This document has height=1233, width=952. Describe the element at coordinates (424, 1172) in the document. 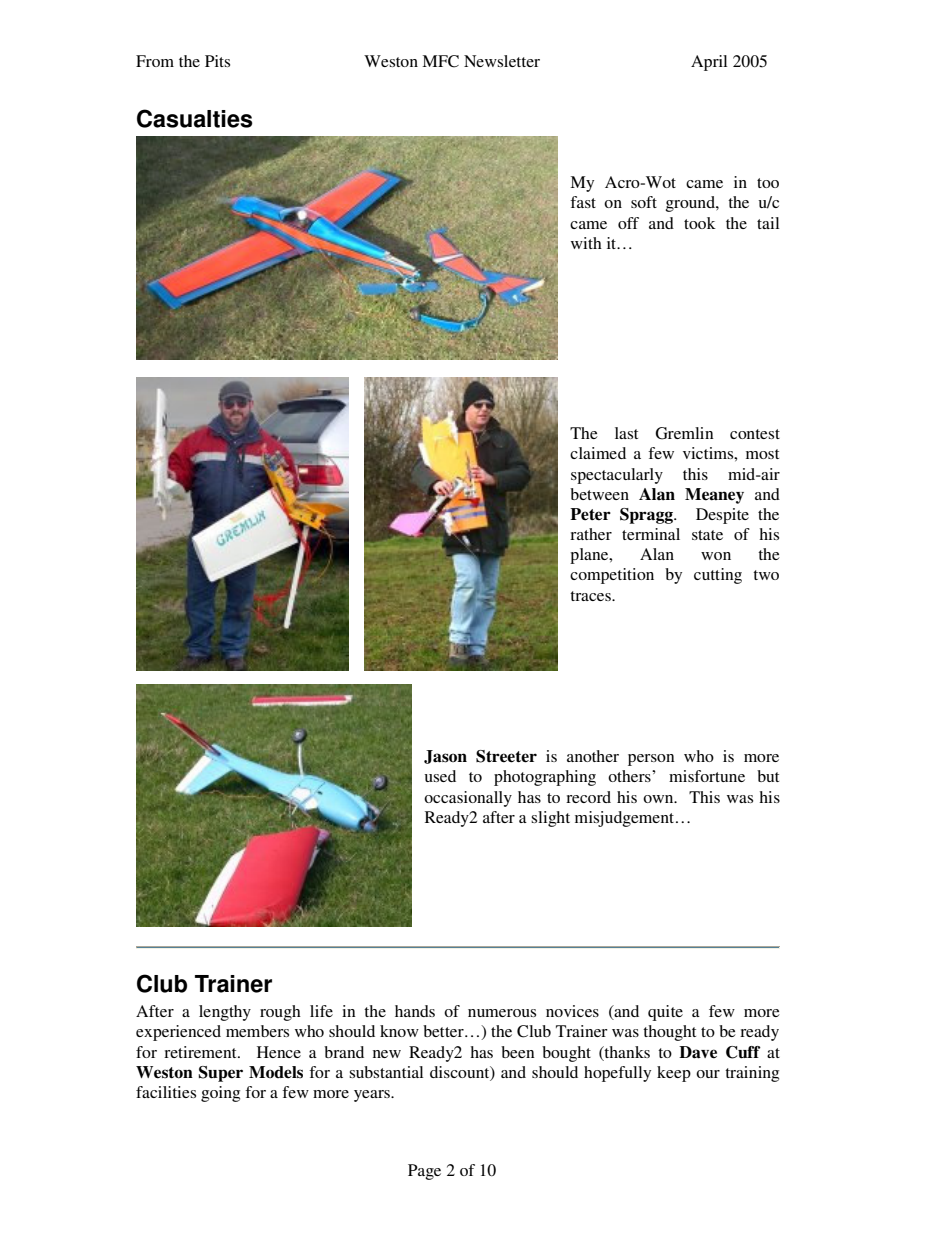

I see `Page` at that location.
